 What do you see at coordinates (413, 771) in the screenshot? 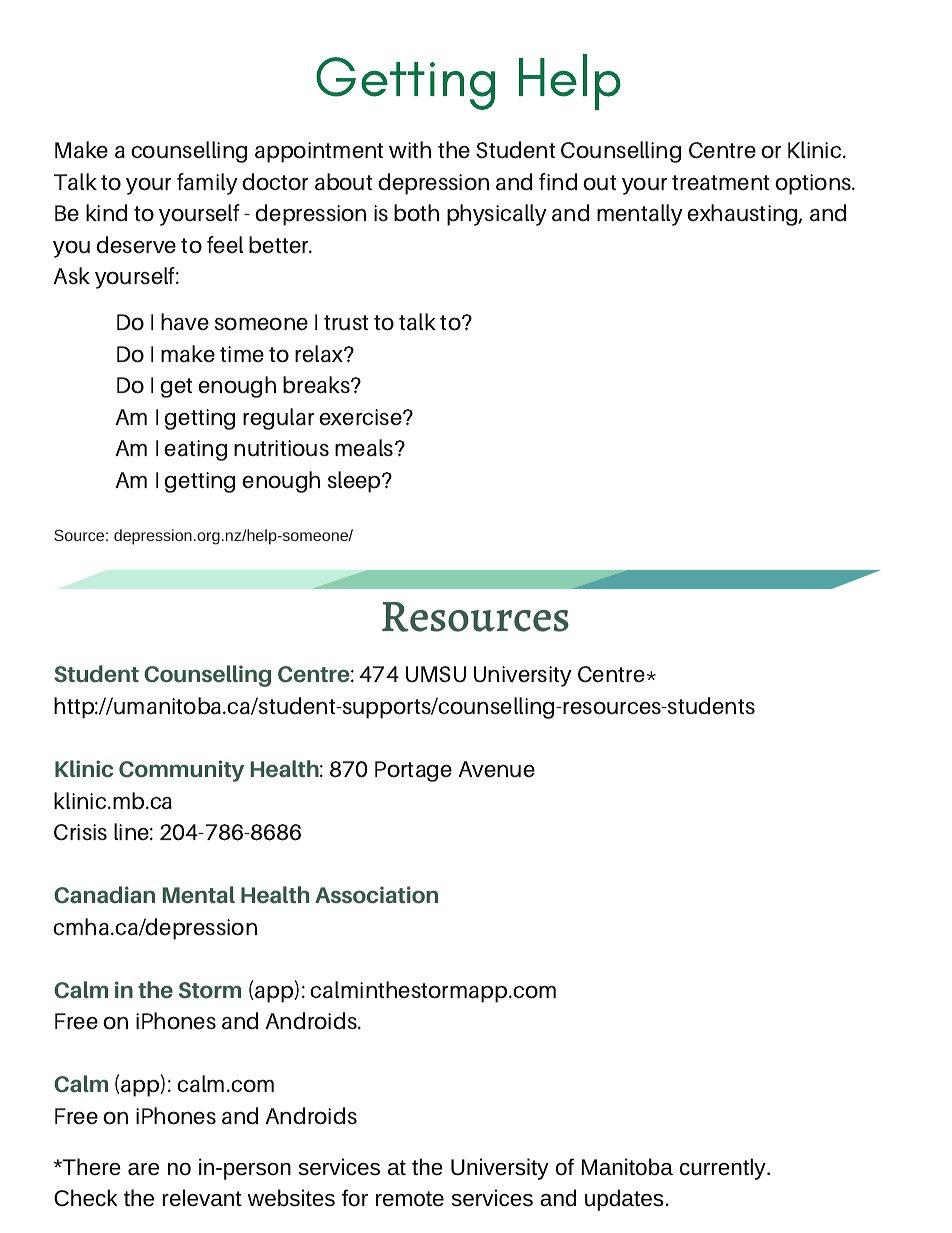
I see `Portage` at bounding box center [413, 771].
